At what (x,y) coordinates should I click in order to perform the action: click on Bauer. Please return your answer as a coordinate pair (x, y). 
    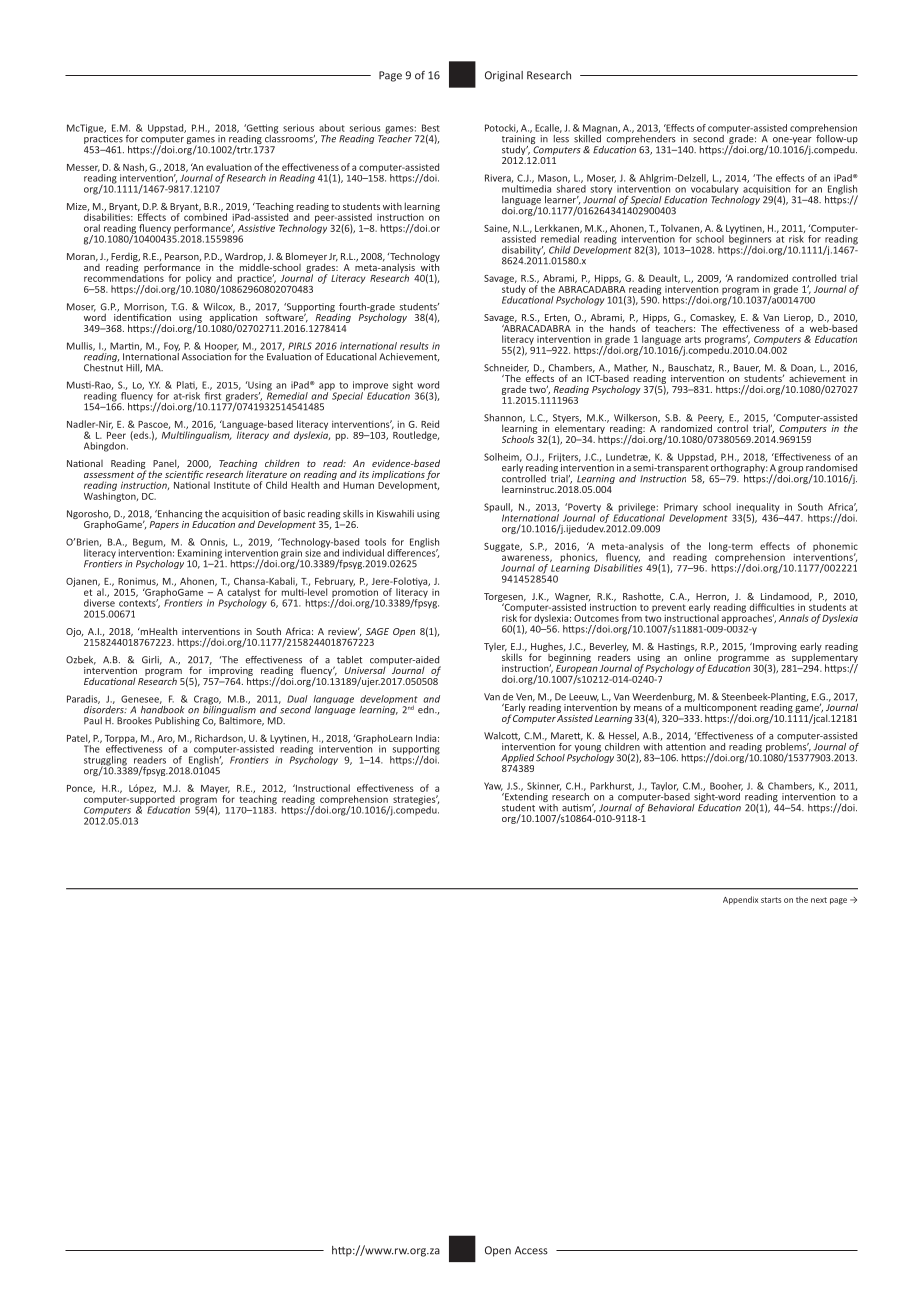
    Looking at the image, I should click on (747, 368).
